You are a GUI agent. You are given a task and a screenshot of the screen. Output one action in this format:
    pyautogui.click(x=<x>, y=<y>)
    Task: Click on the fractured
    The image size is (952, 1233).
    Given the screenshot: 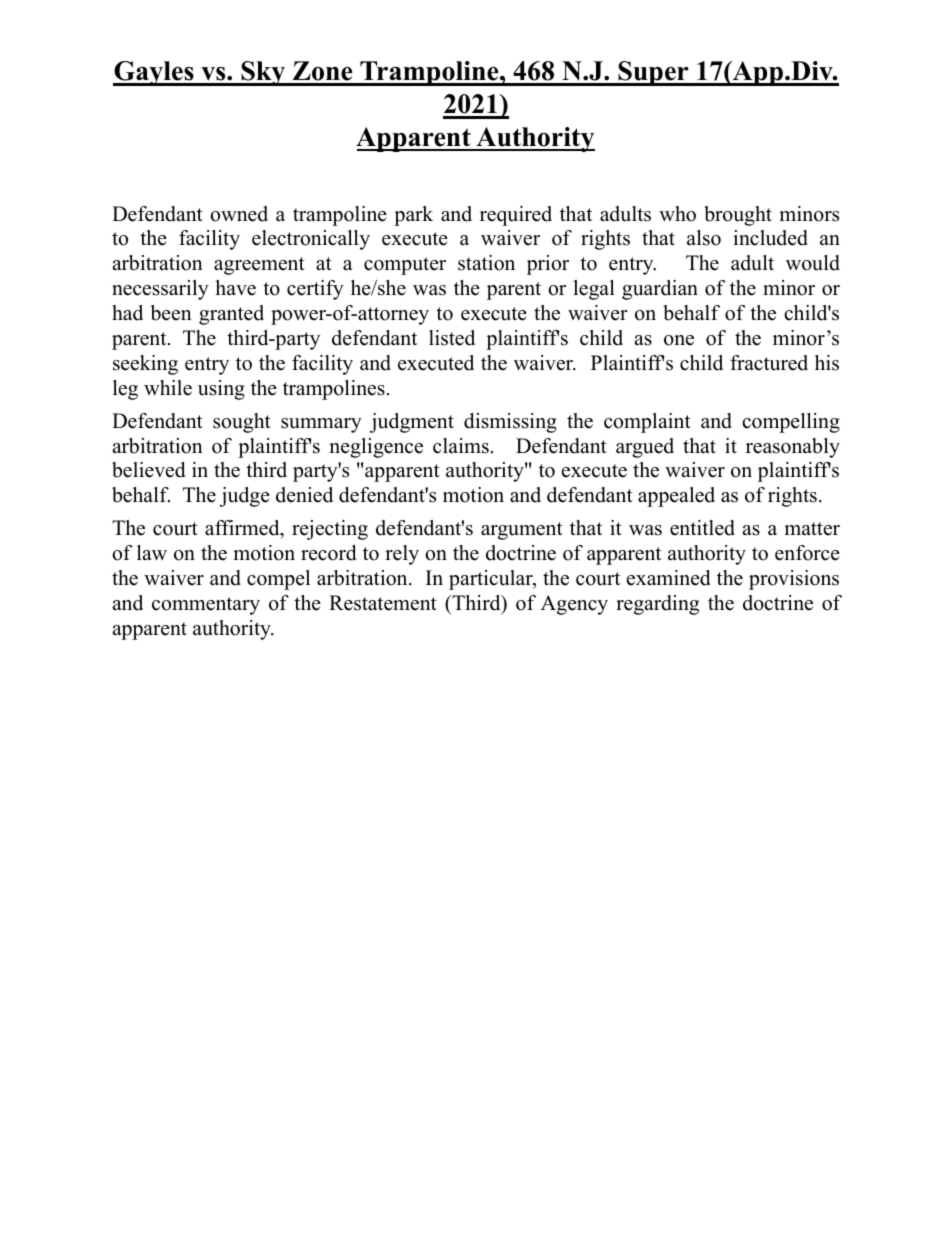 What is the action you would take?
    pyautogui.click(x=769, y=363)
